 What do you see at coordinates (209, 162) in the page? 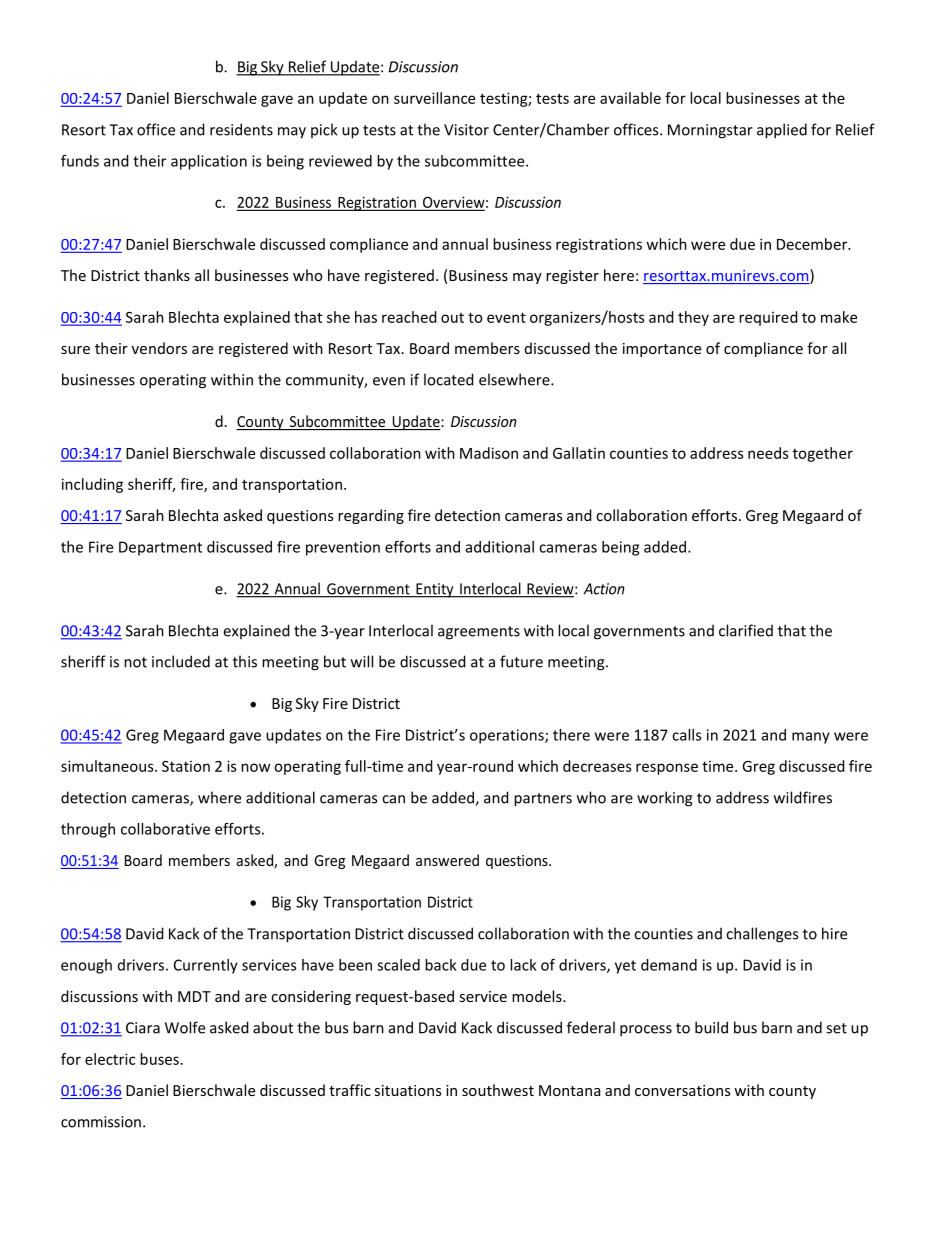
I see `application` at bounding box center [209, 162].
